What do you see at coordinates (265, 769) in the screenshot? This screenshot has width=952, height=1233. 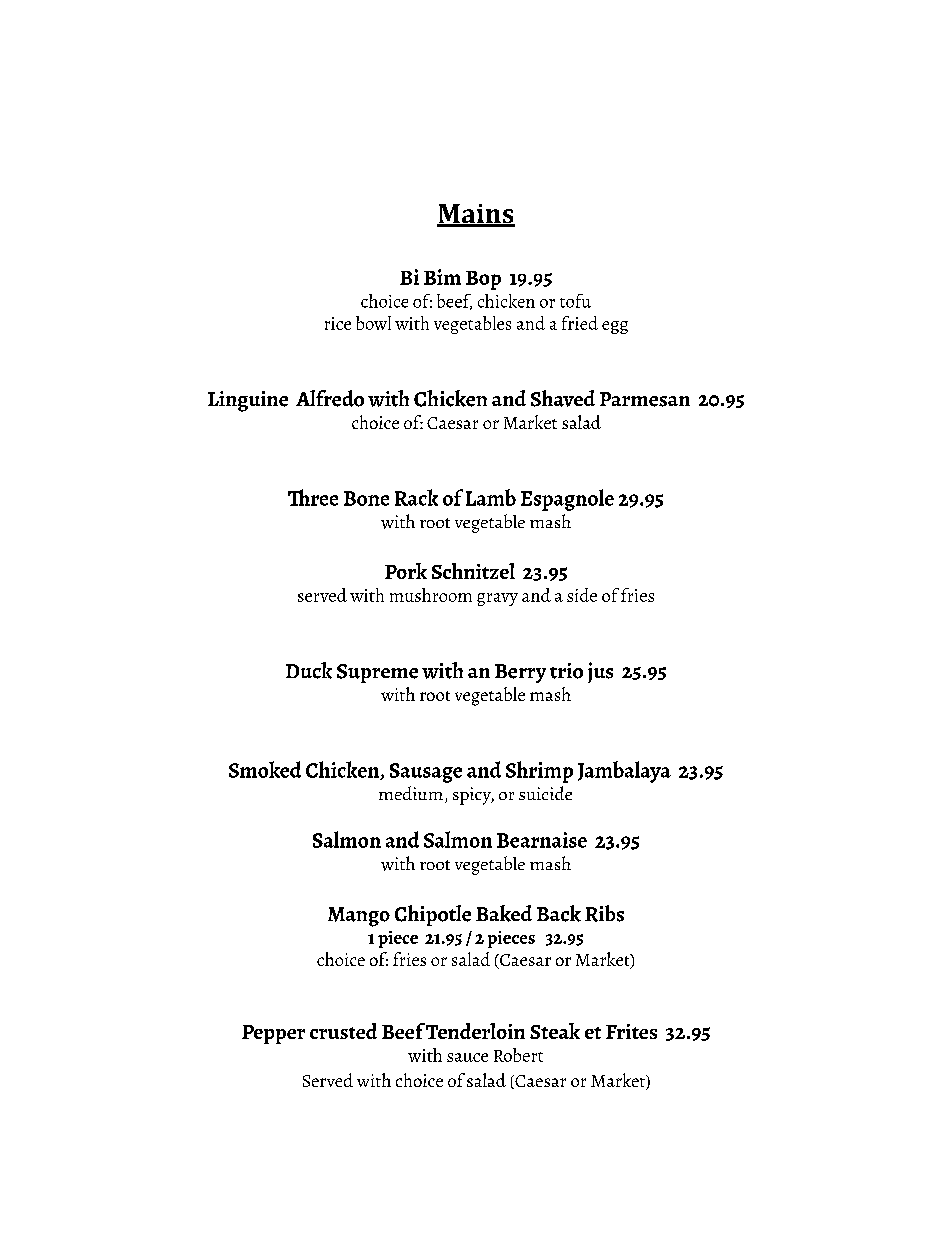 I see `Smoked` at bounding box center [265, 769].
